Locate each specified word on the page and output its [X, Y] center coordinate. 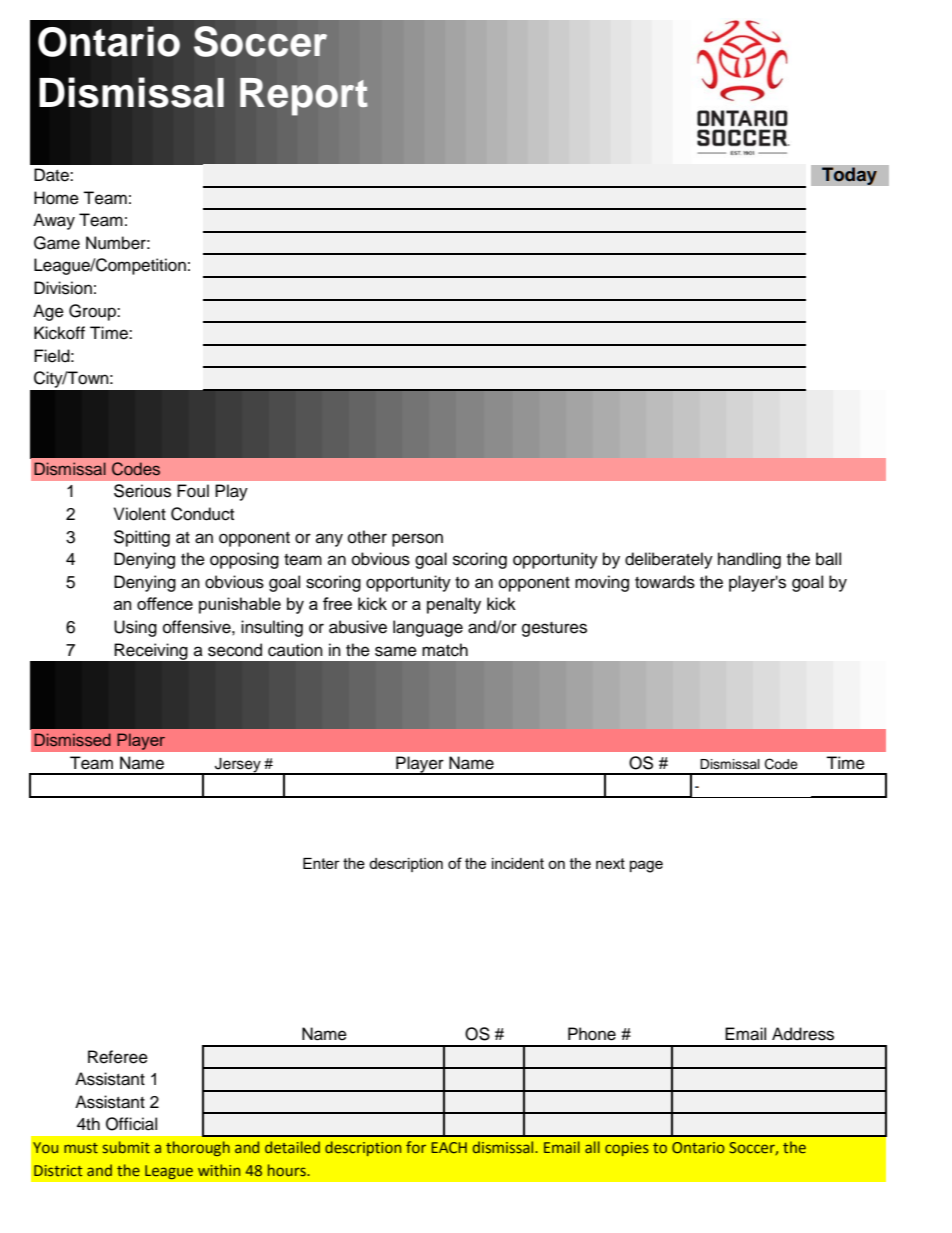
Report [304, 97]
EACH [449, 1147]
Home [56, 198]
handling [749, 560]
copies [627, 1149]
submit [126, 1147]
